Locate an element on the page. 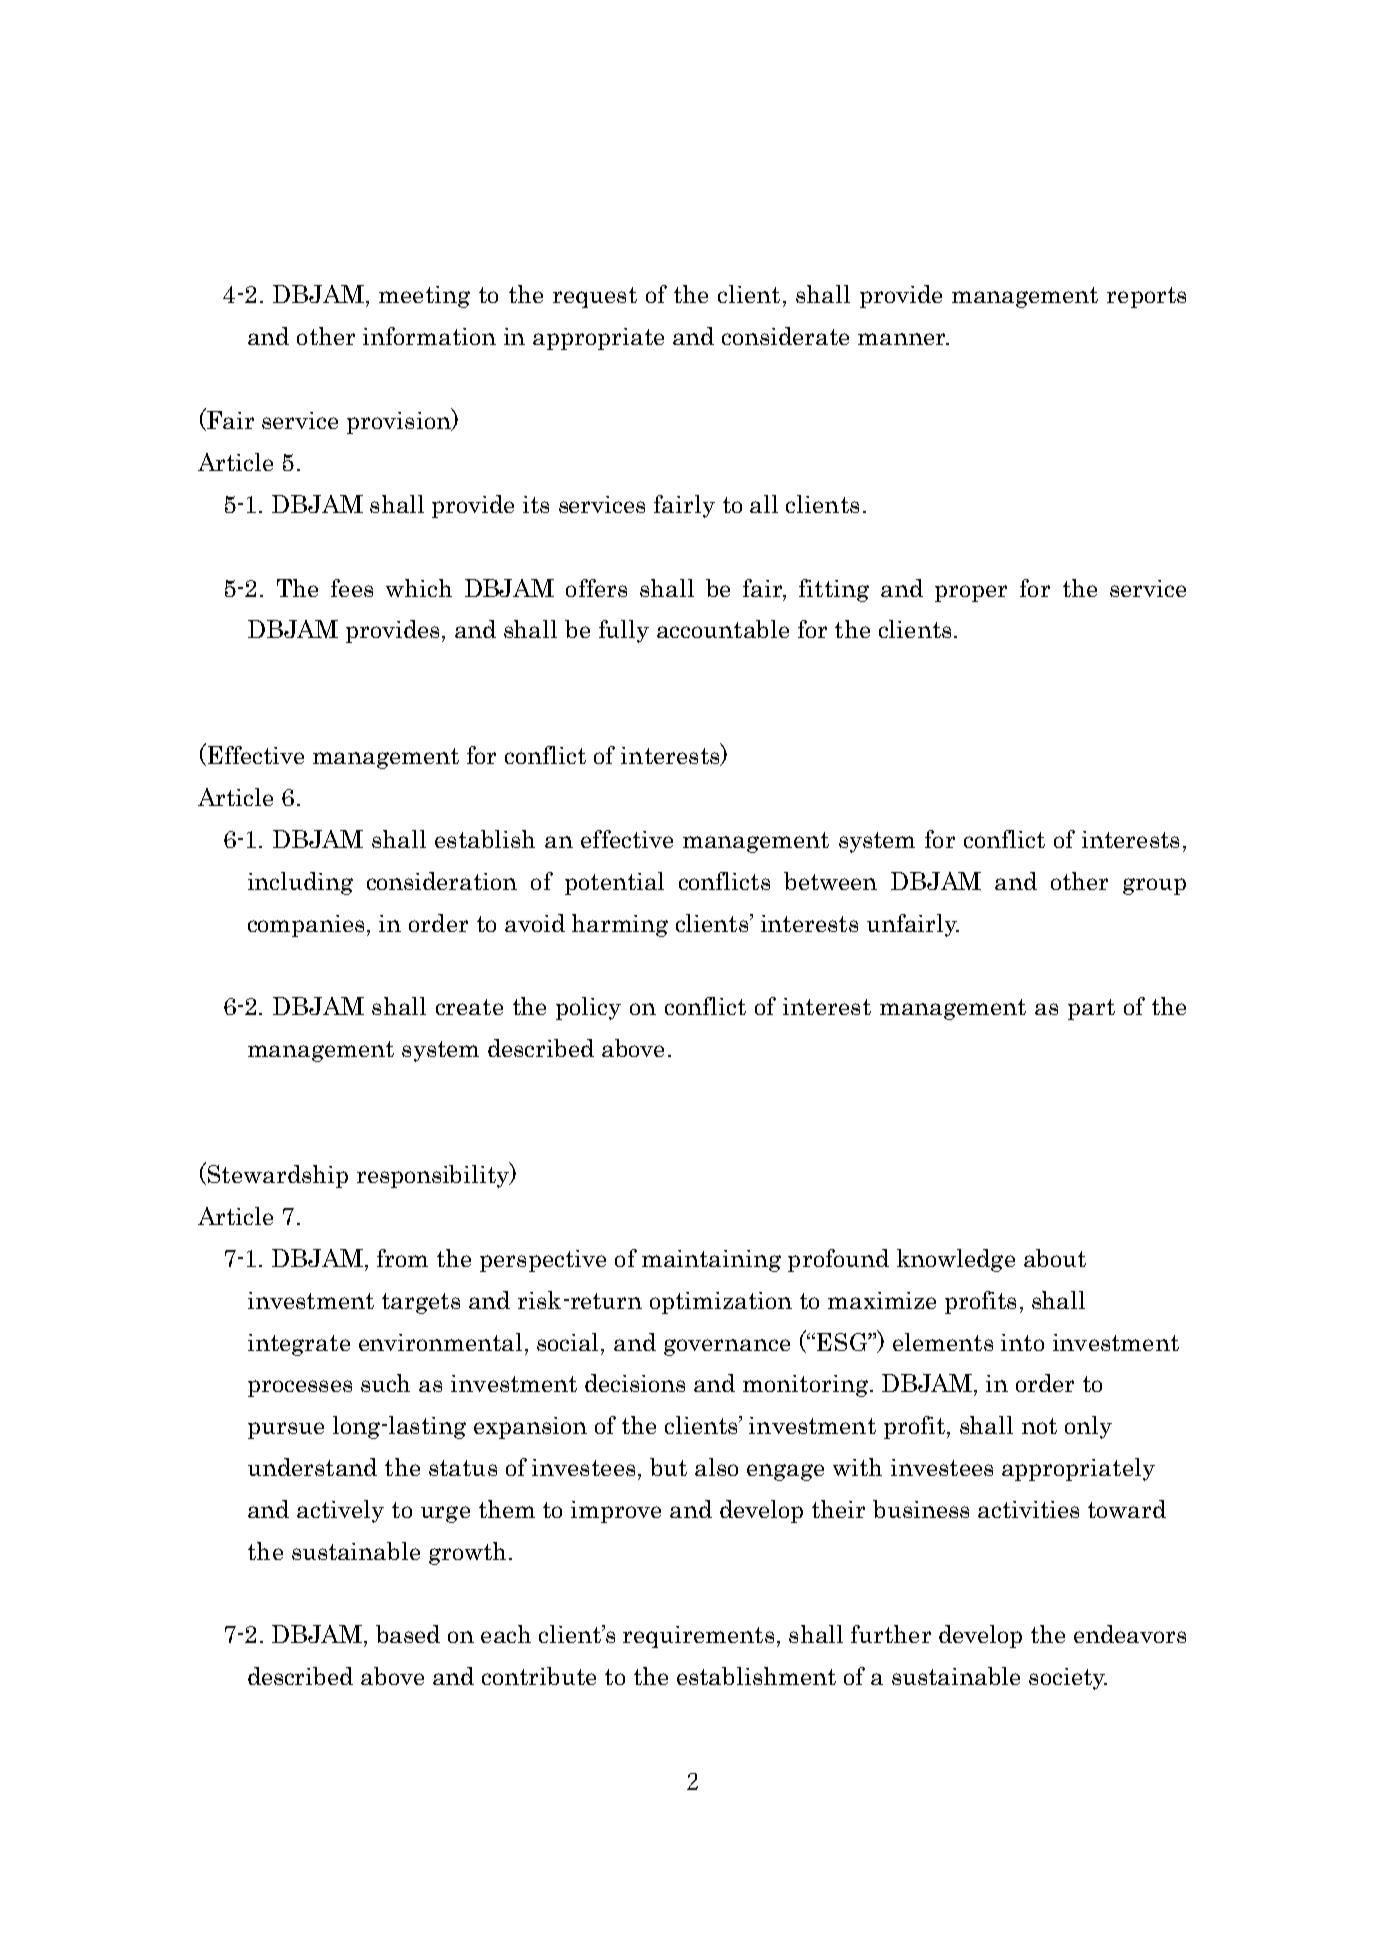 Image resolution: width=1385 pixels, height=1959 pixels. potential is located at coordinates (614, 883).
